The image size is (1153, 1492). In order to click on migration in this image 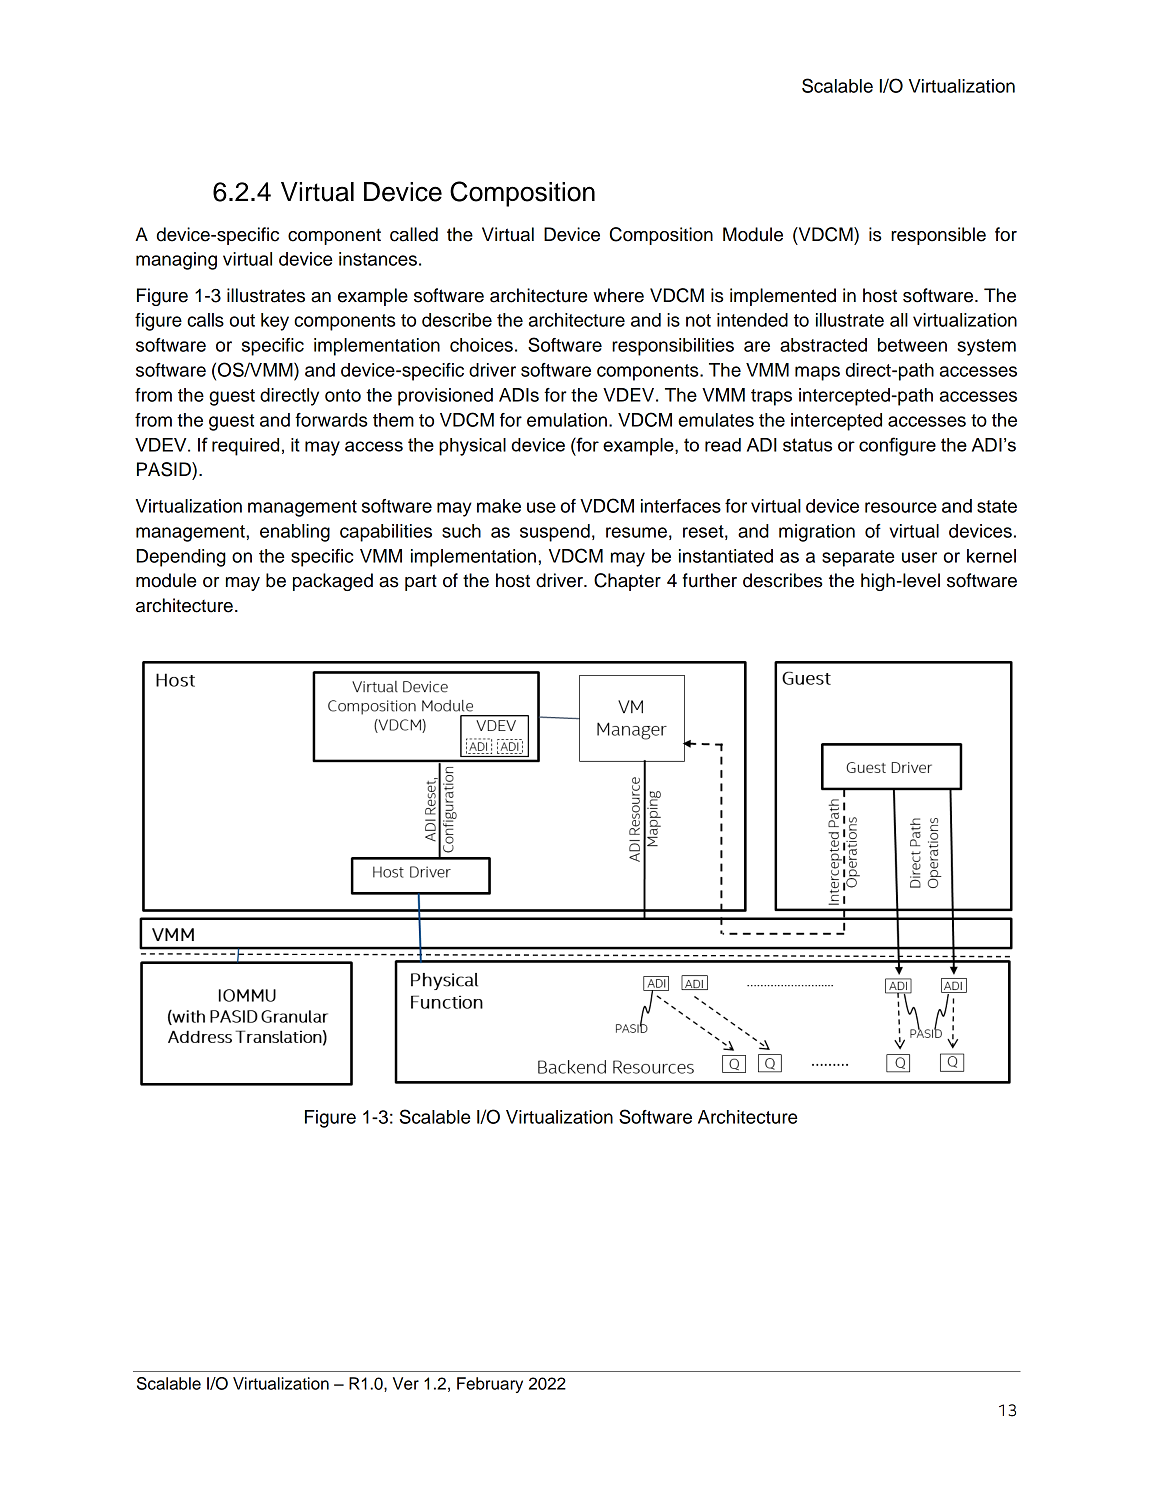, I will do `click(817, 533)`.
